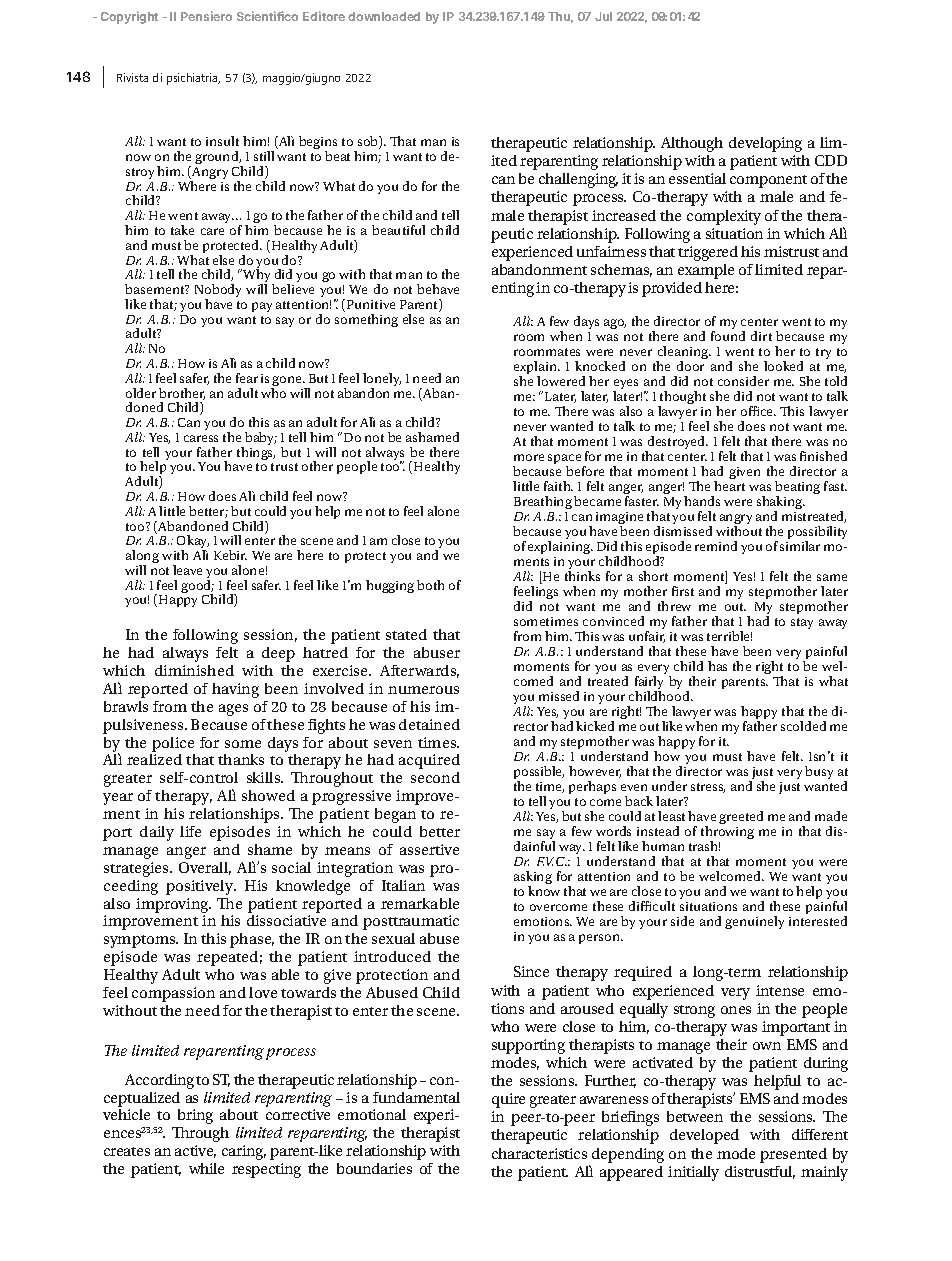  What do you see at coordinates (429, 849) in the page?
I see `assertive` at bounding box center [429, 849].
